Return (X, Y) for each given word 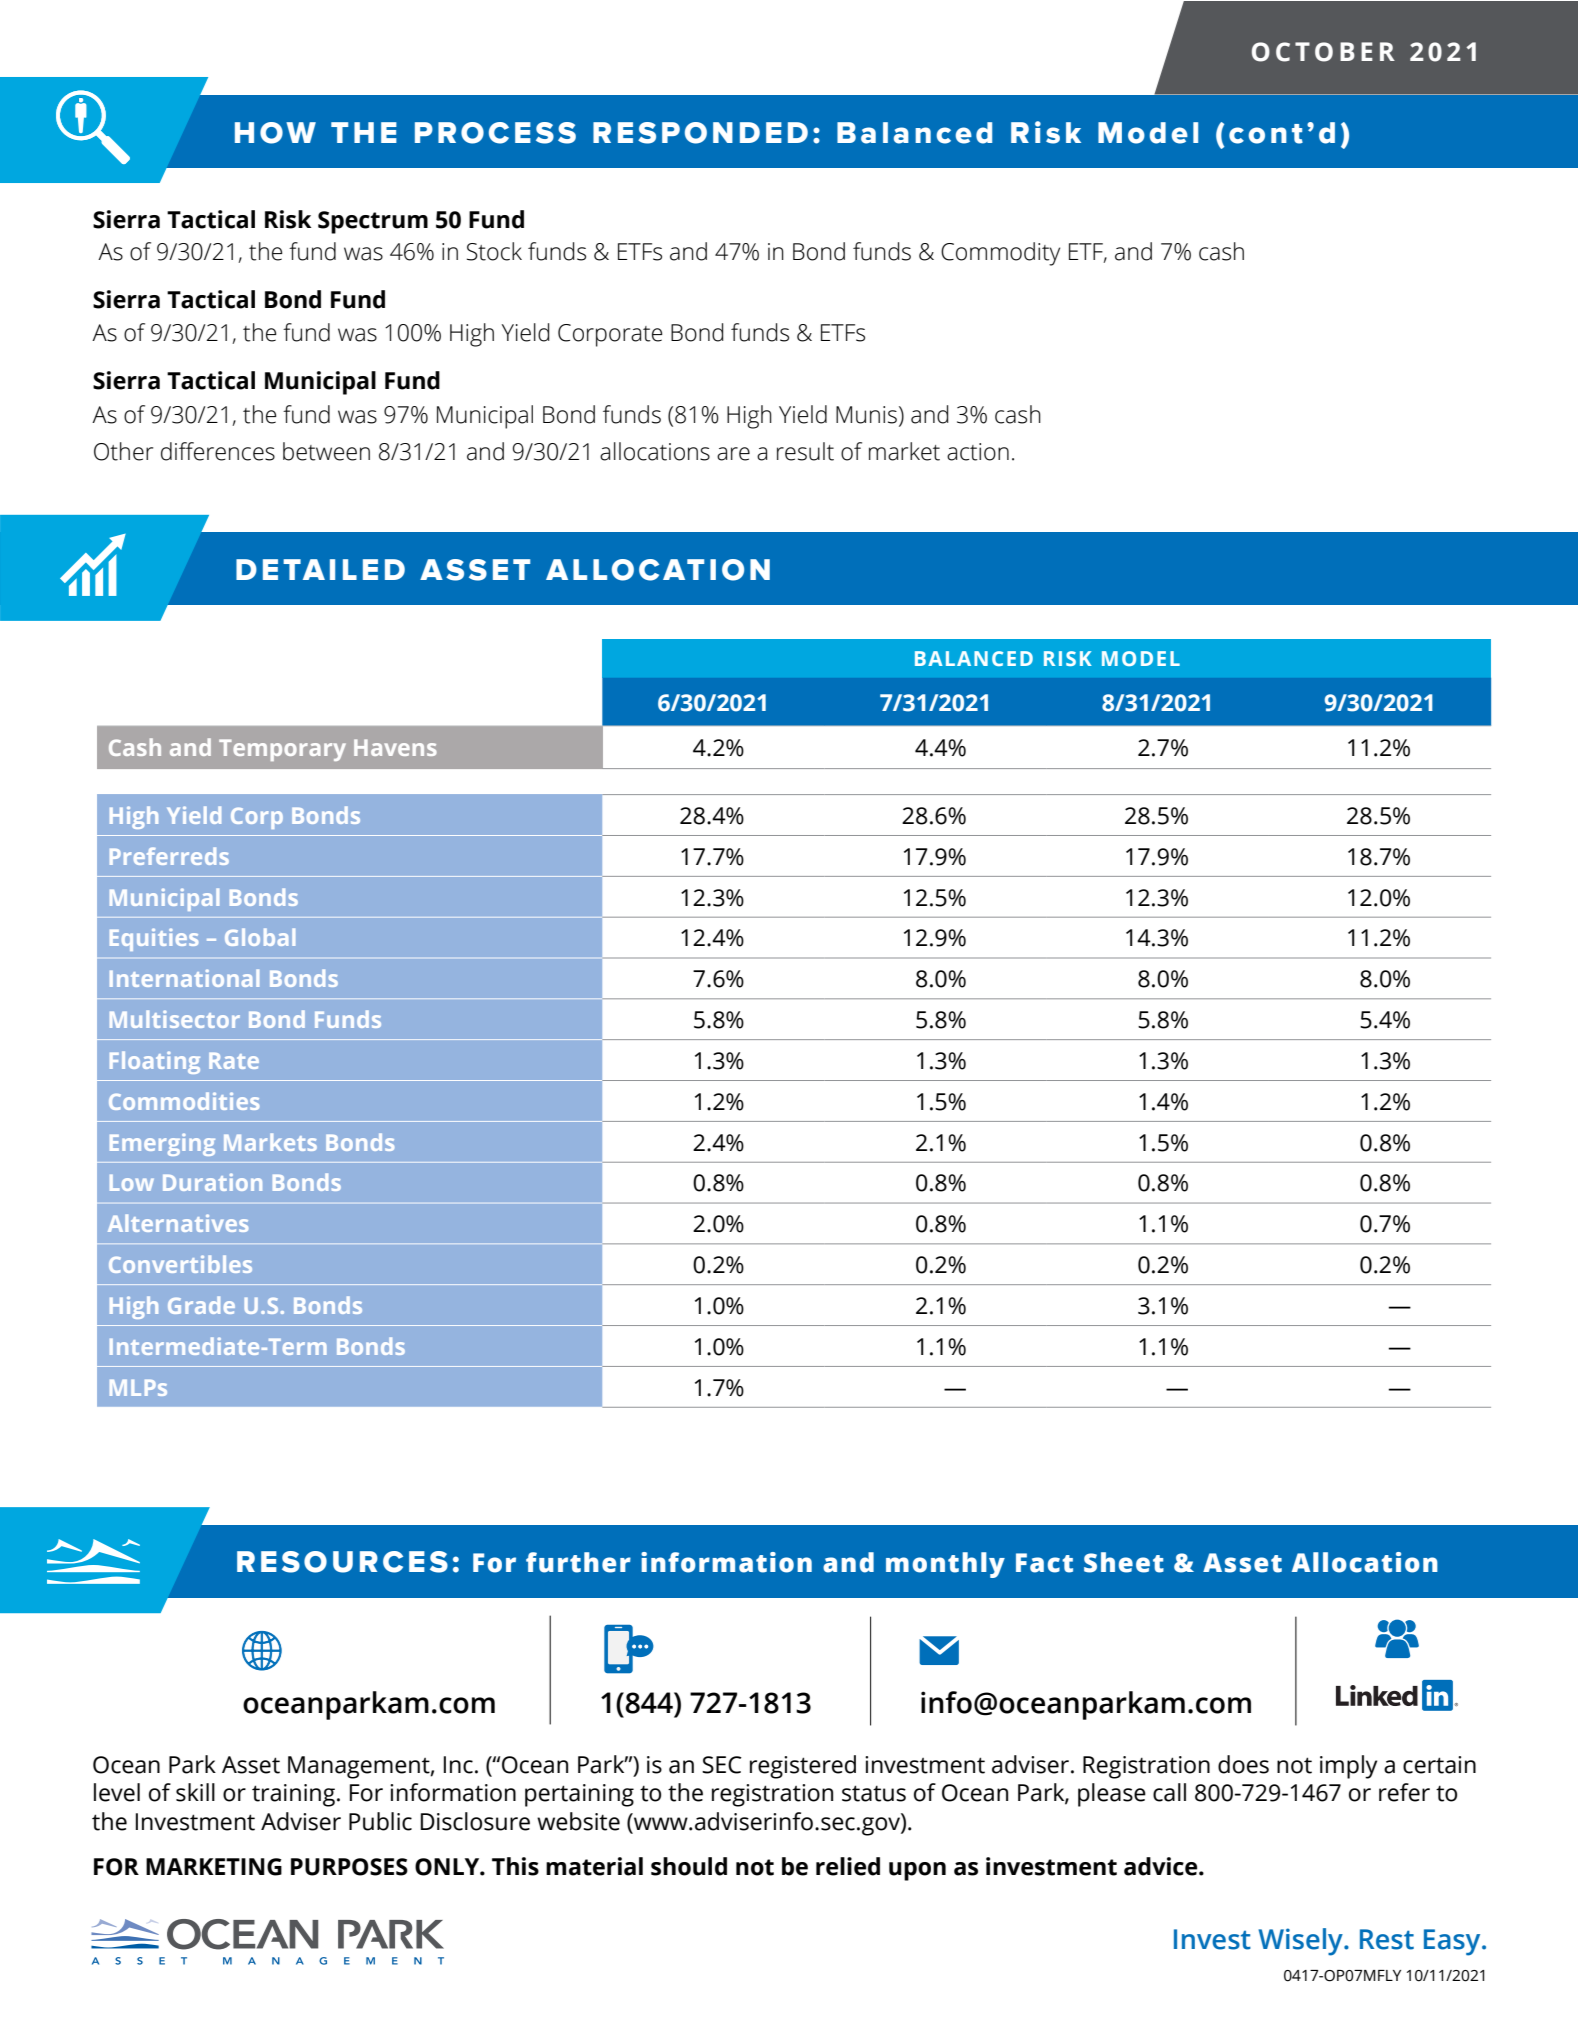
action (978, 452)
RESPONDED (700, 133)
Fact (1044, 1563)
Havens (395, 747)
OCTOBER (1323, 52)
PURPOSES (349, 1867)
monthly (945, 1565)
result (805, 451)
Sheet (1124, 1562)
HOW (275, 133)
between (326, 451)
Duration (212, 1182)
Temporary (282, 750)
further (578, 1562)
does (1243, 1764)
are (733, 454)
